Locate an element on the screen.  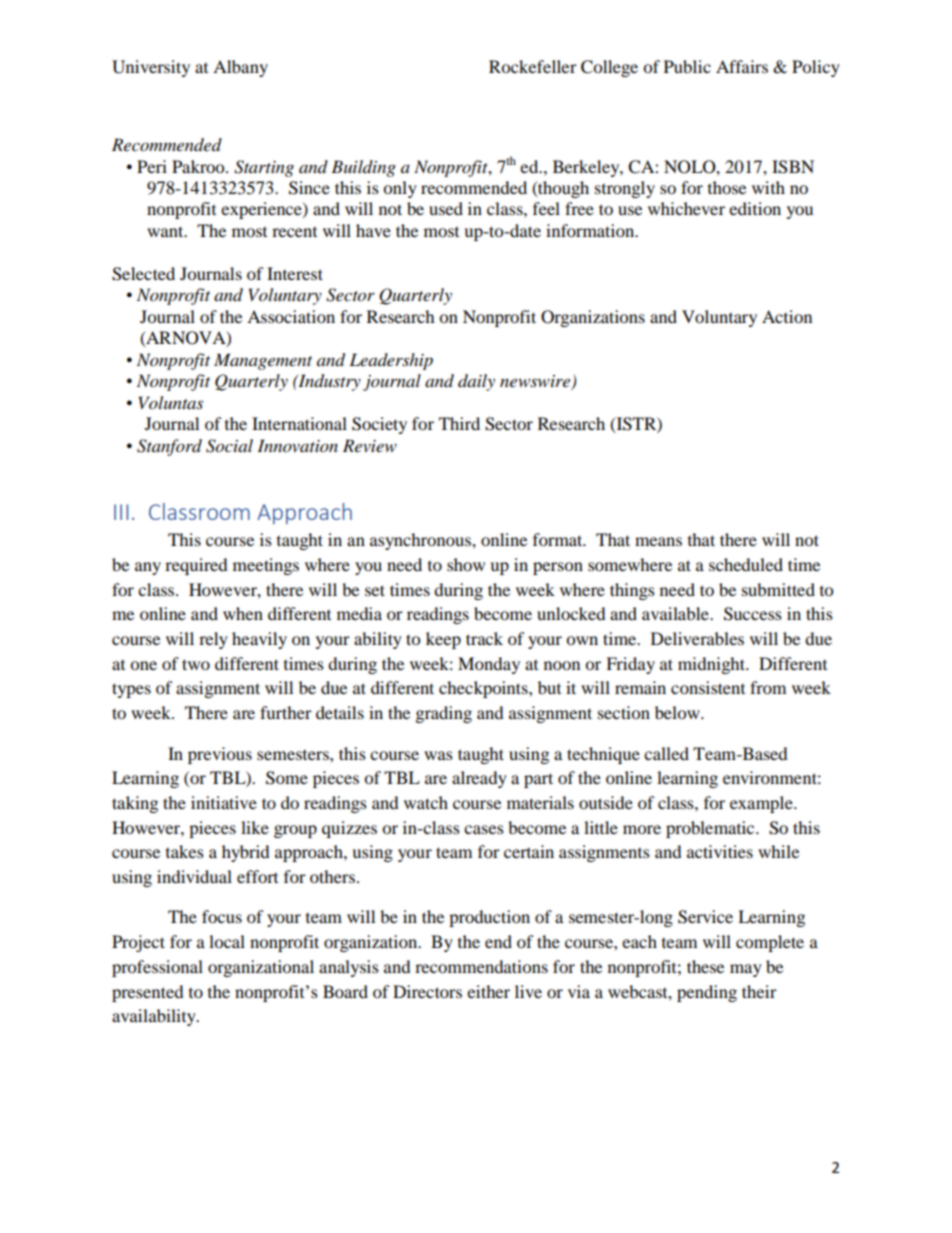
recommendations is located at coordinates (481, 966).
